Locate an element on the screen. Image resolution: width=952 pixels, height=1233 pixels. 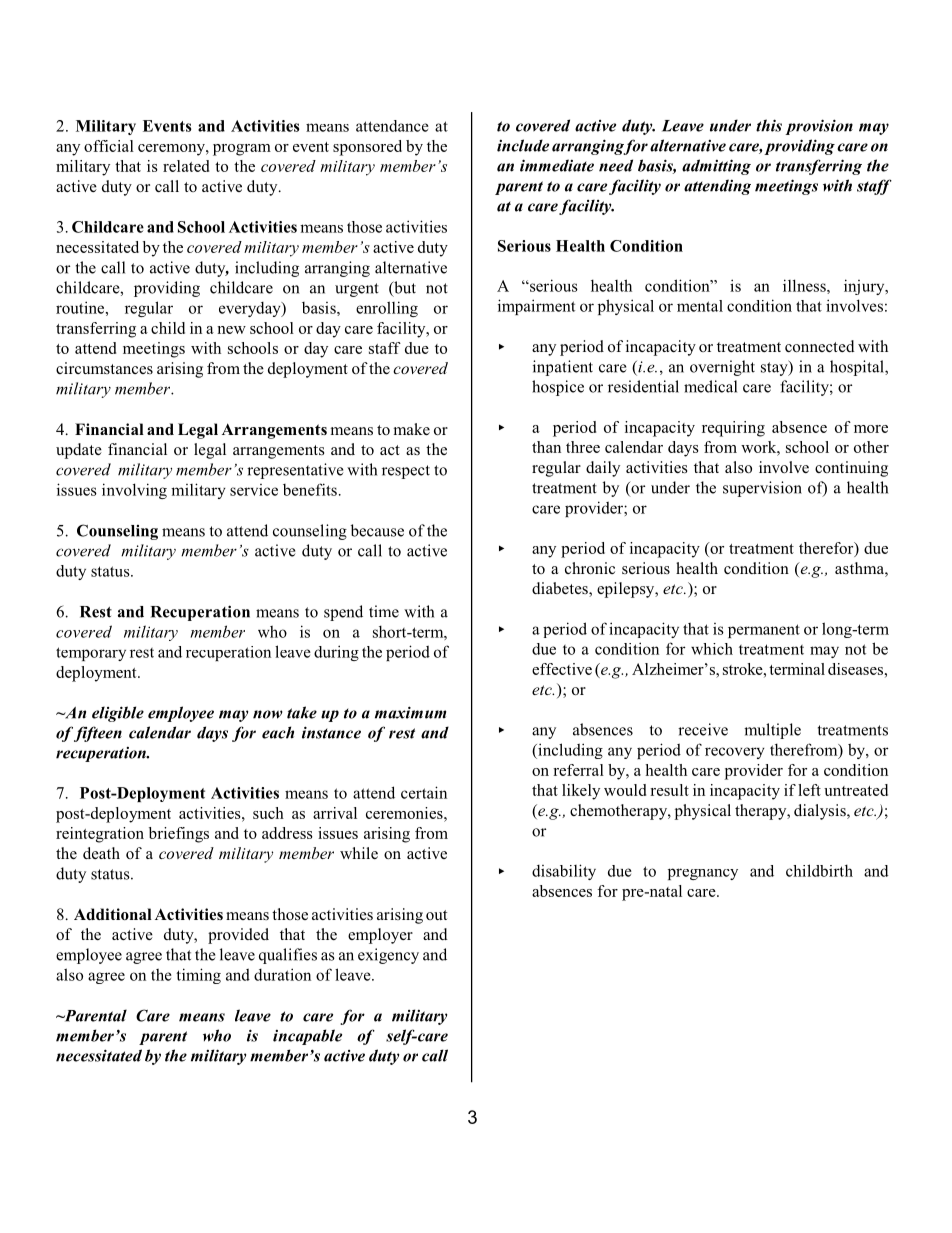
timing is located at coordinates (198, 976).
